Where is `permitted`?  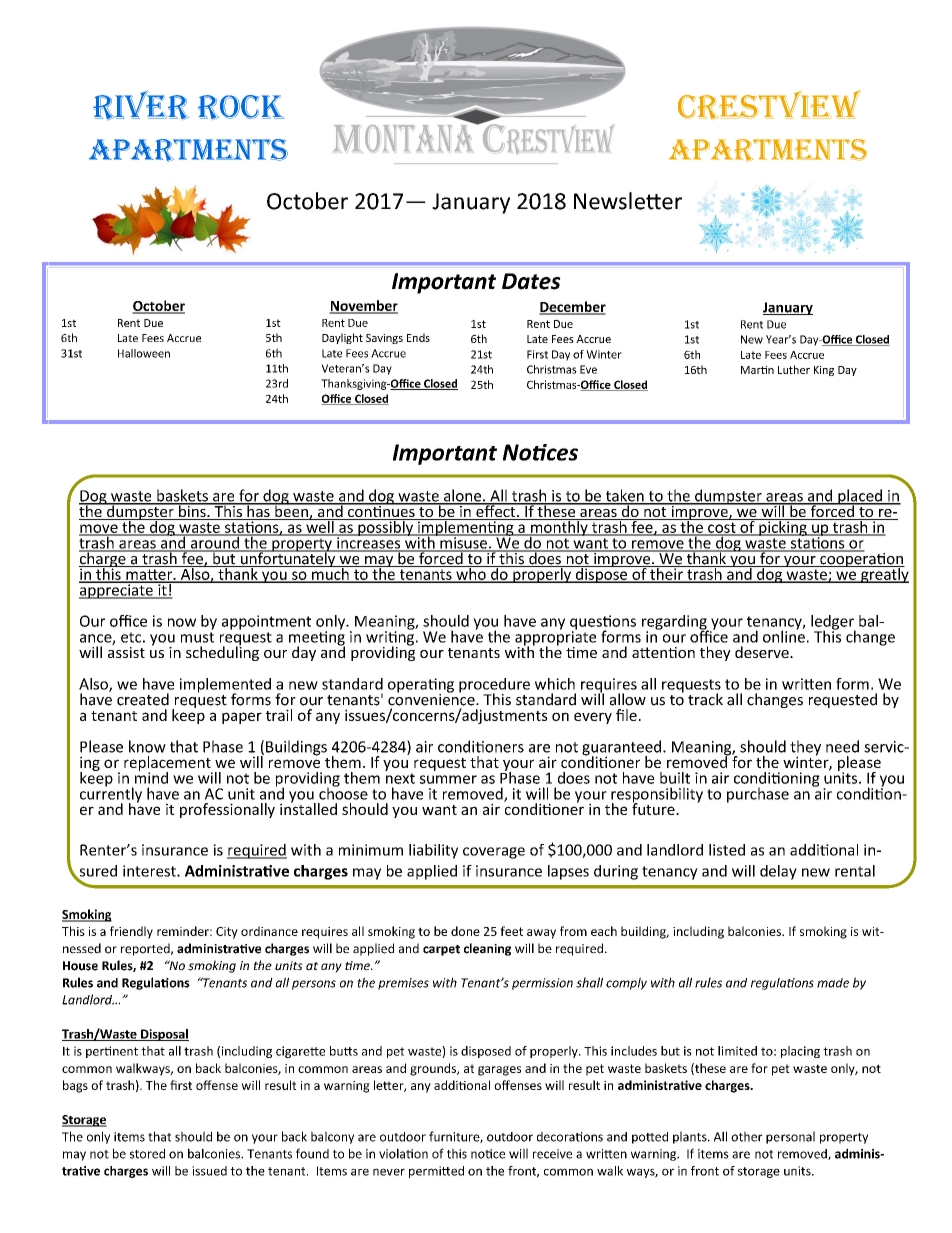 permitted is located at coordinates (436, 1172).
